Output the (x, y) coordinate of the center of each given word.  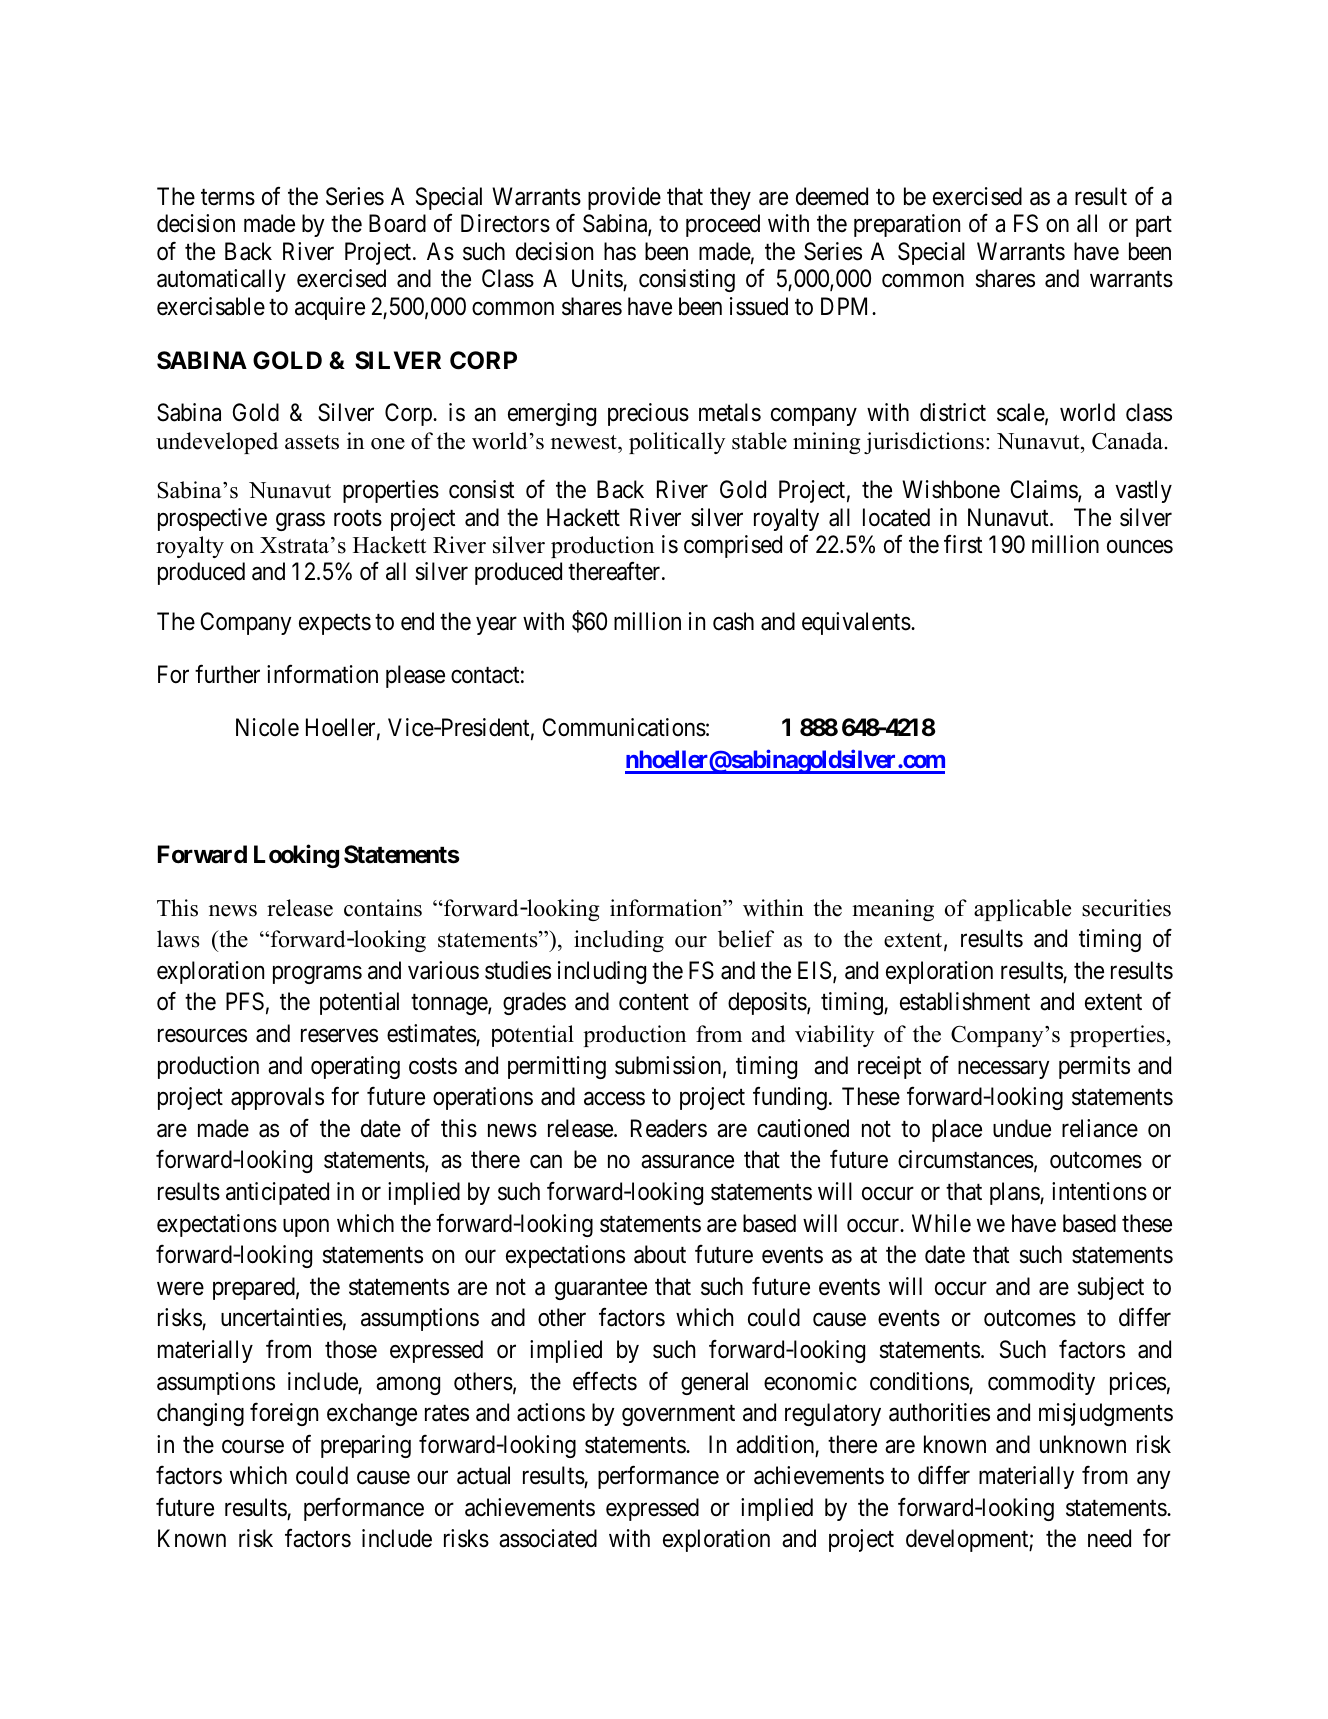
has (620, 251)
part (1154, 227)
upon (306, 1228)
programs (317, 975)
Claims (1044, 490)
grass (300, 522)
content (654, 1003)
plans (1015, 1193)
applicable (1022, 910)
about (660, 1254)
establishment (965, 1001)
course (253, 1447)
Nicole (267, 727)
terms (228, 197)
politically (677, 443)
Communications (624, 727)
